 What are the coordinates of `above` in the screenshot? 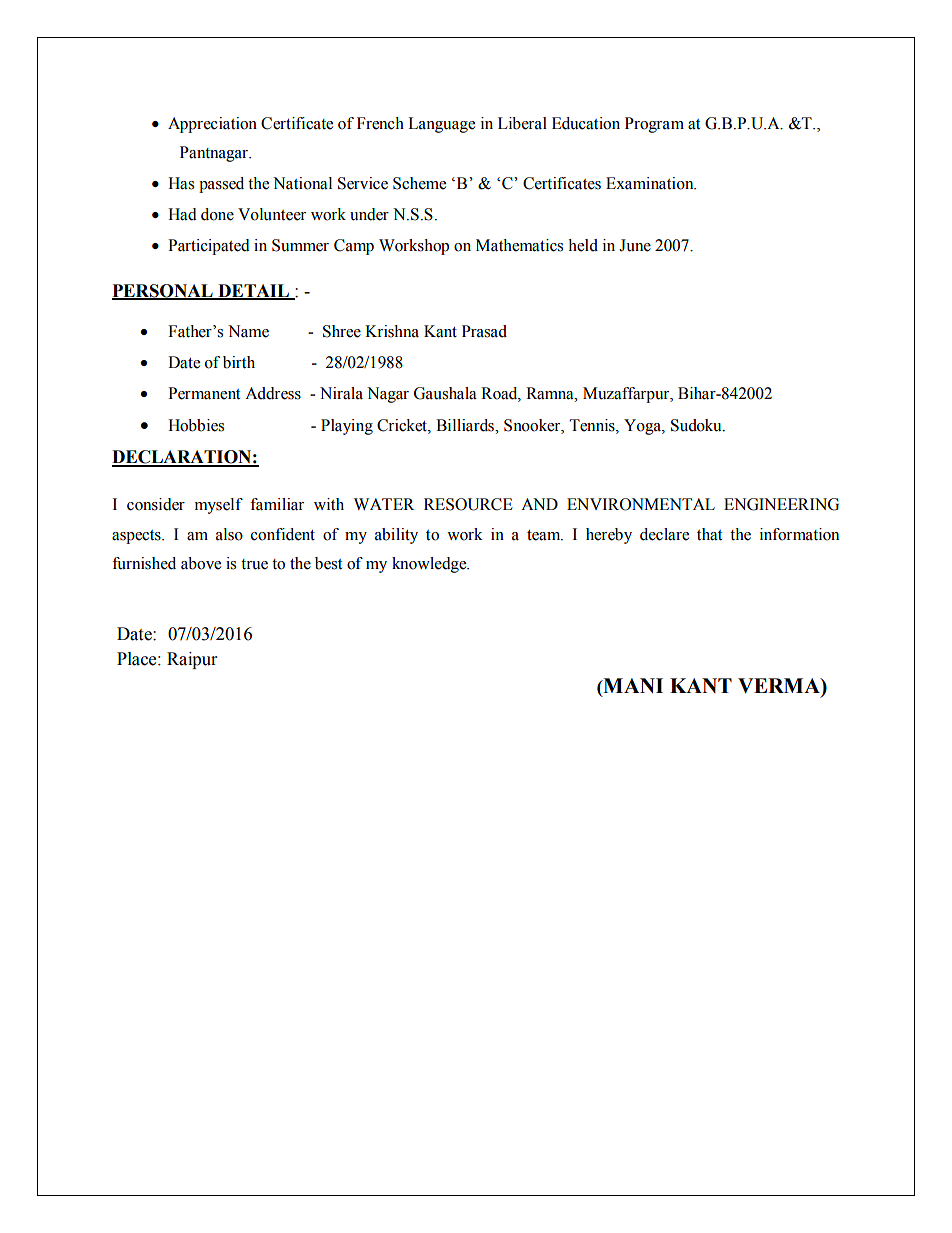 It's located at (201, 563).
